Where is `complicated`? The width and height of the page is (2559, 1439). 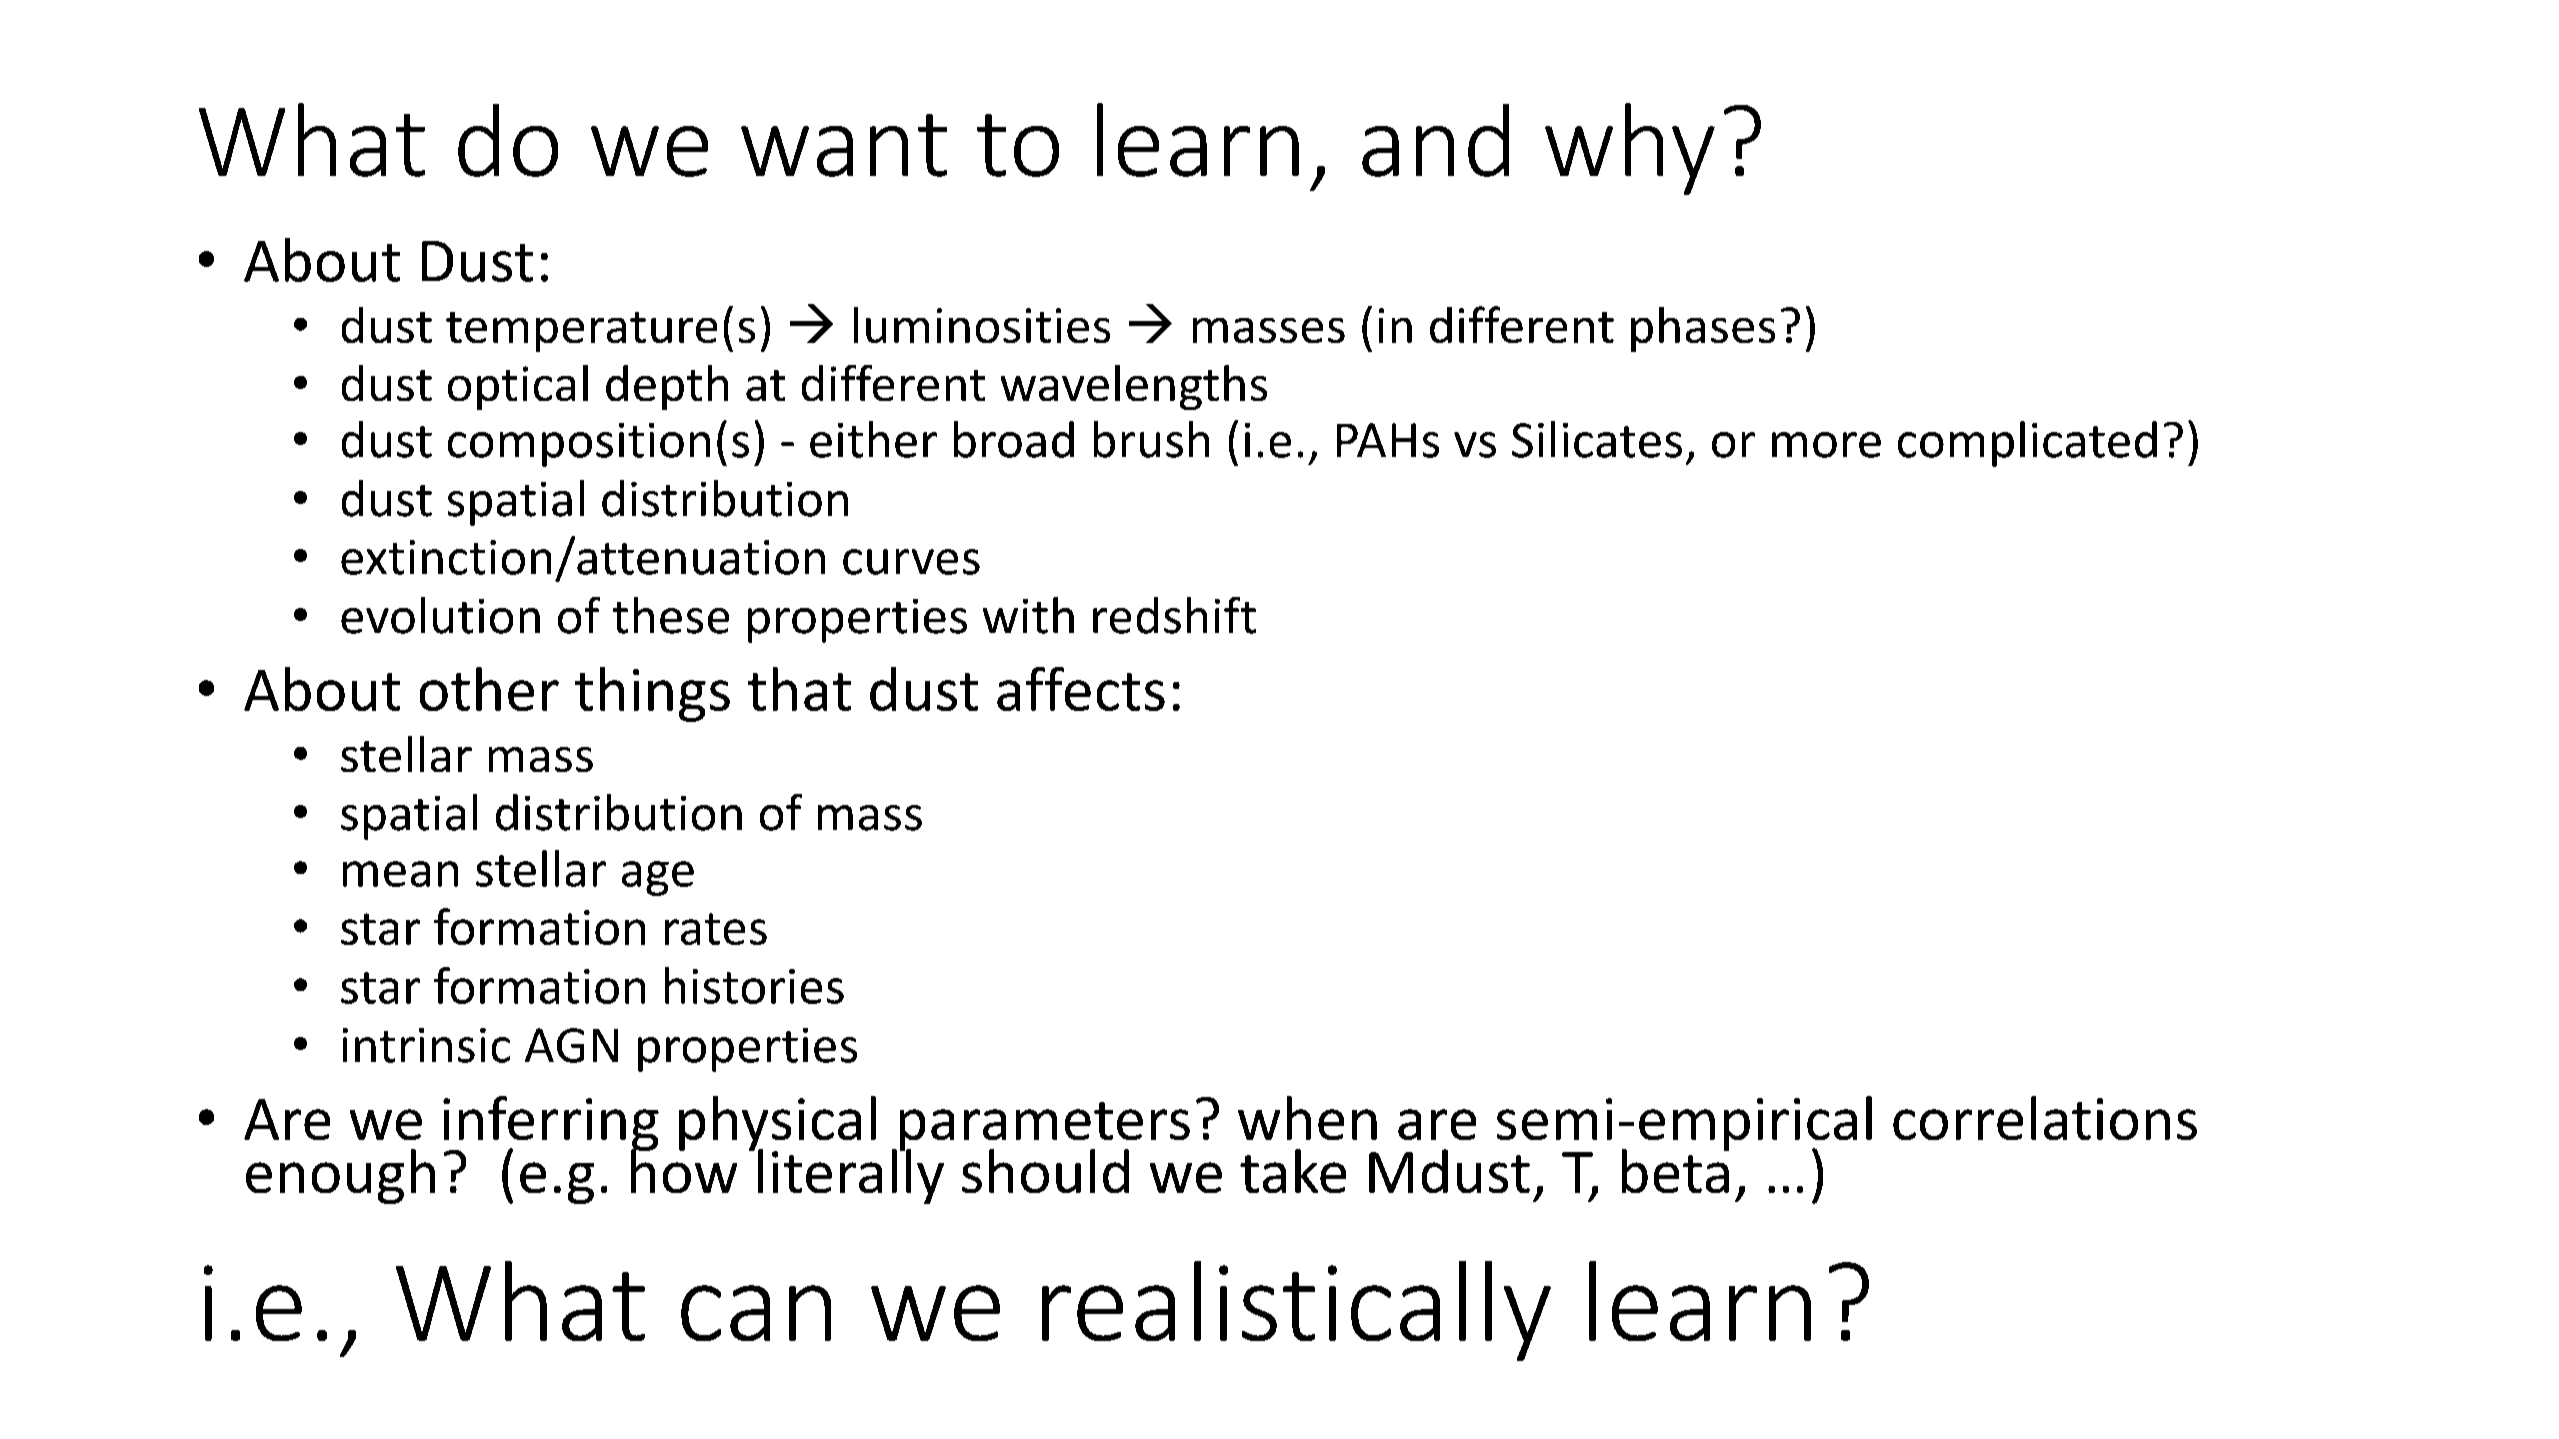 complicated is located at coordinates (2027, 444).
